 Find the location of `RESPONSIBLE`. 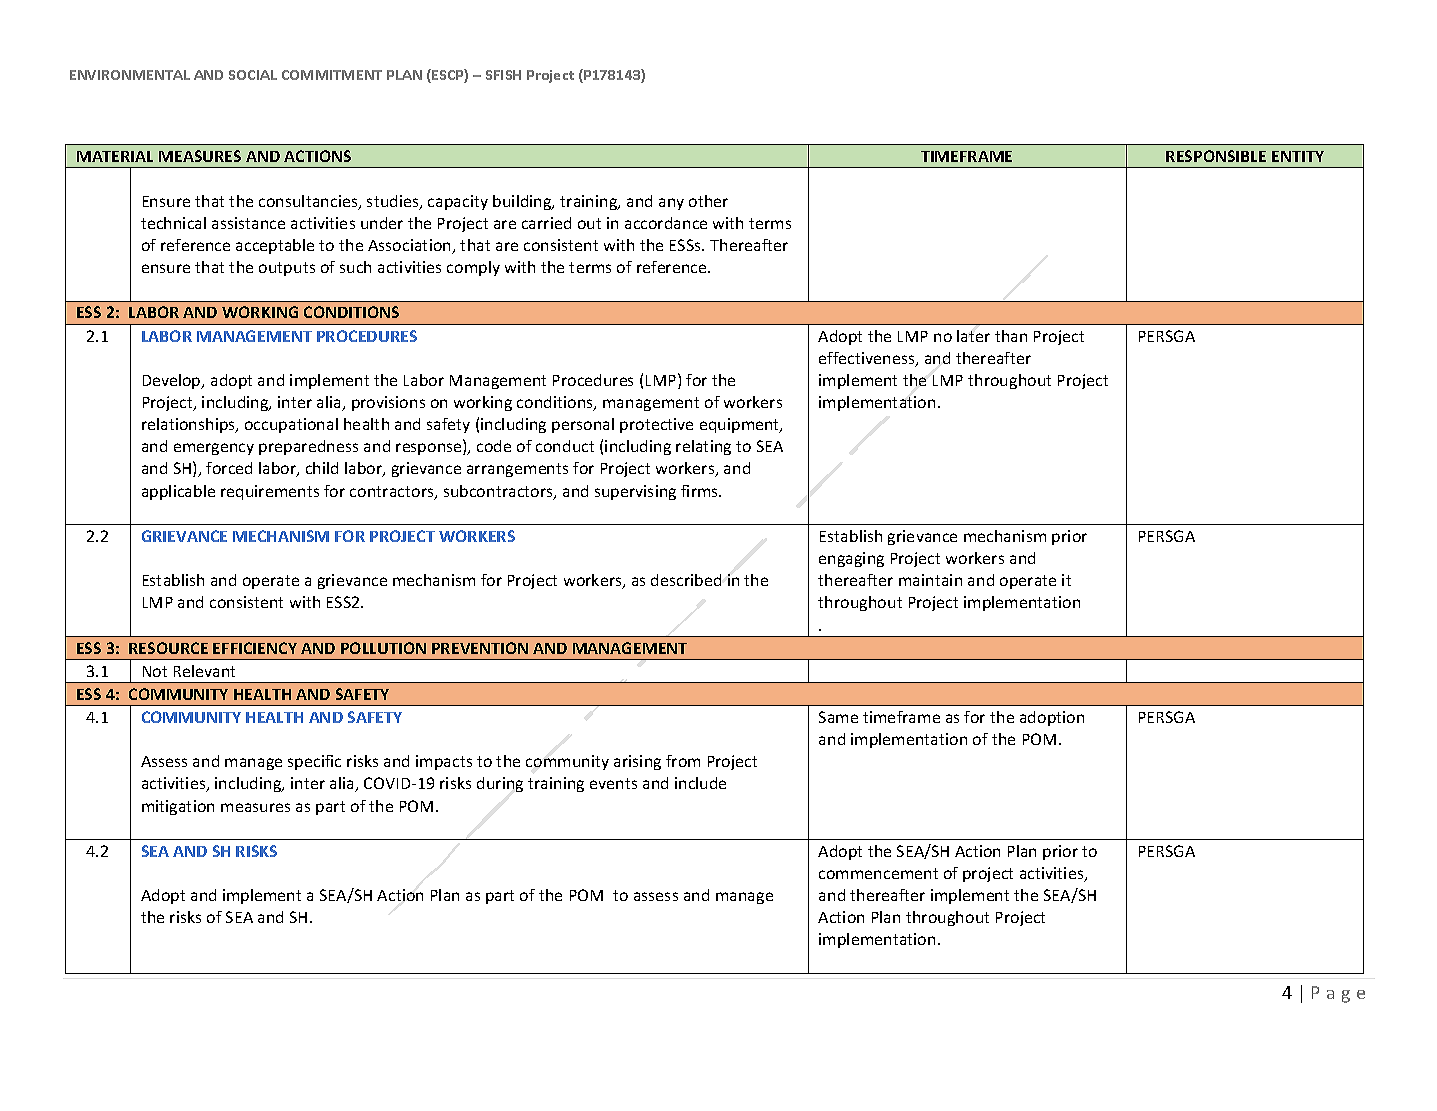

RESPONSIBLE is located at coordinates (1216, 156).
